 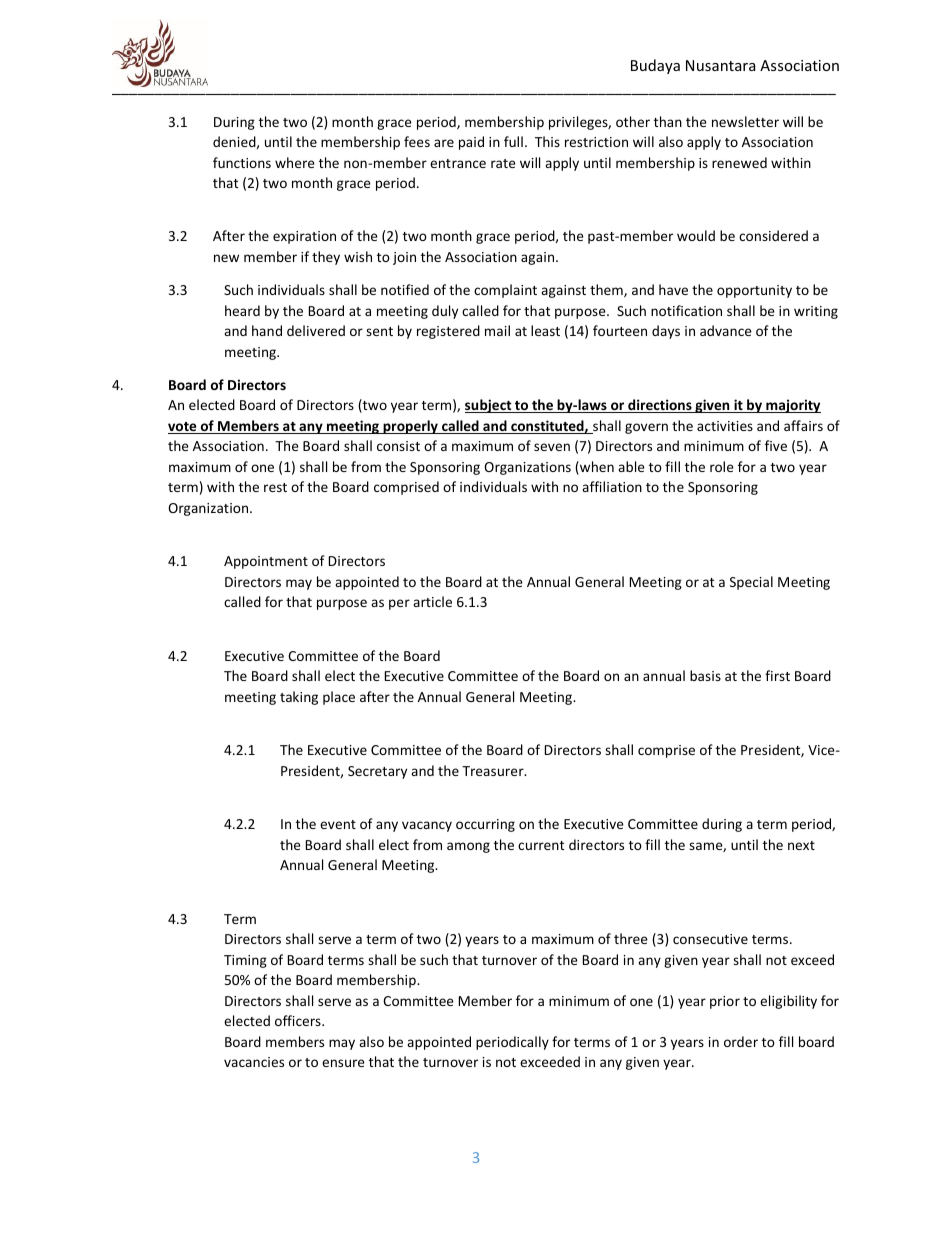 I want to click on article, so click(x=432, y=601).
